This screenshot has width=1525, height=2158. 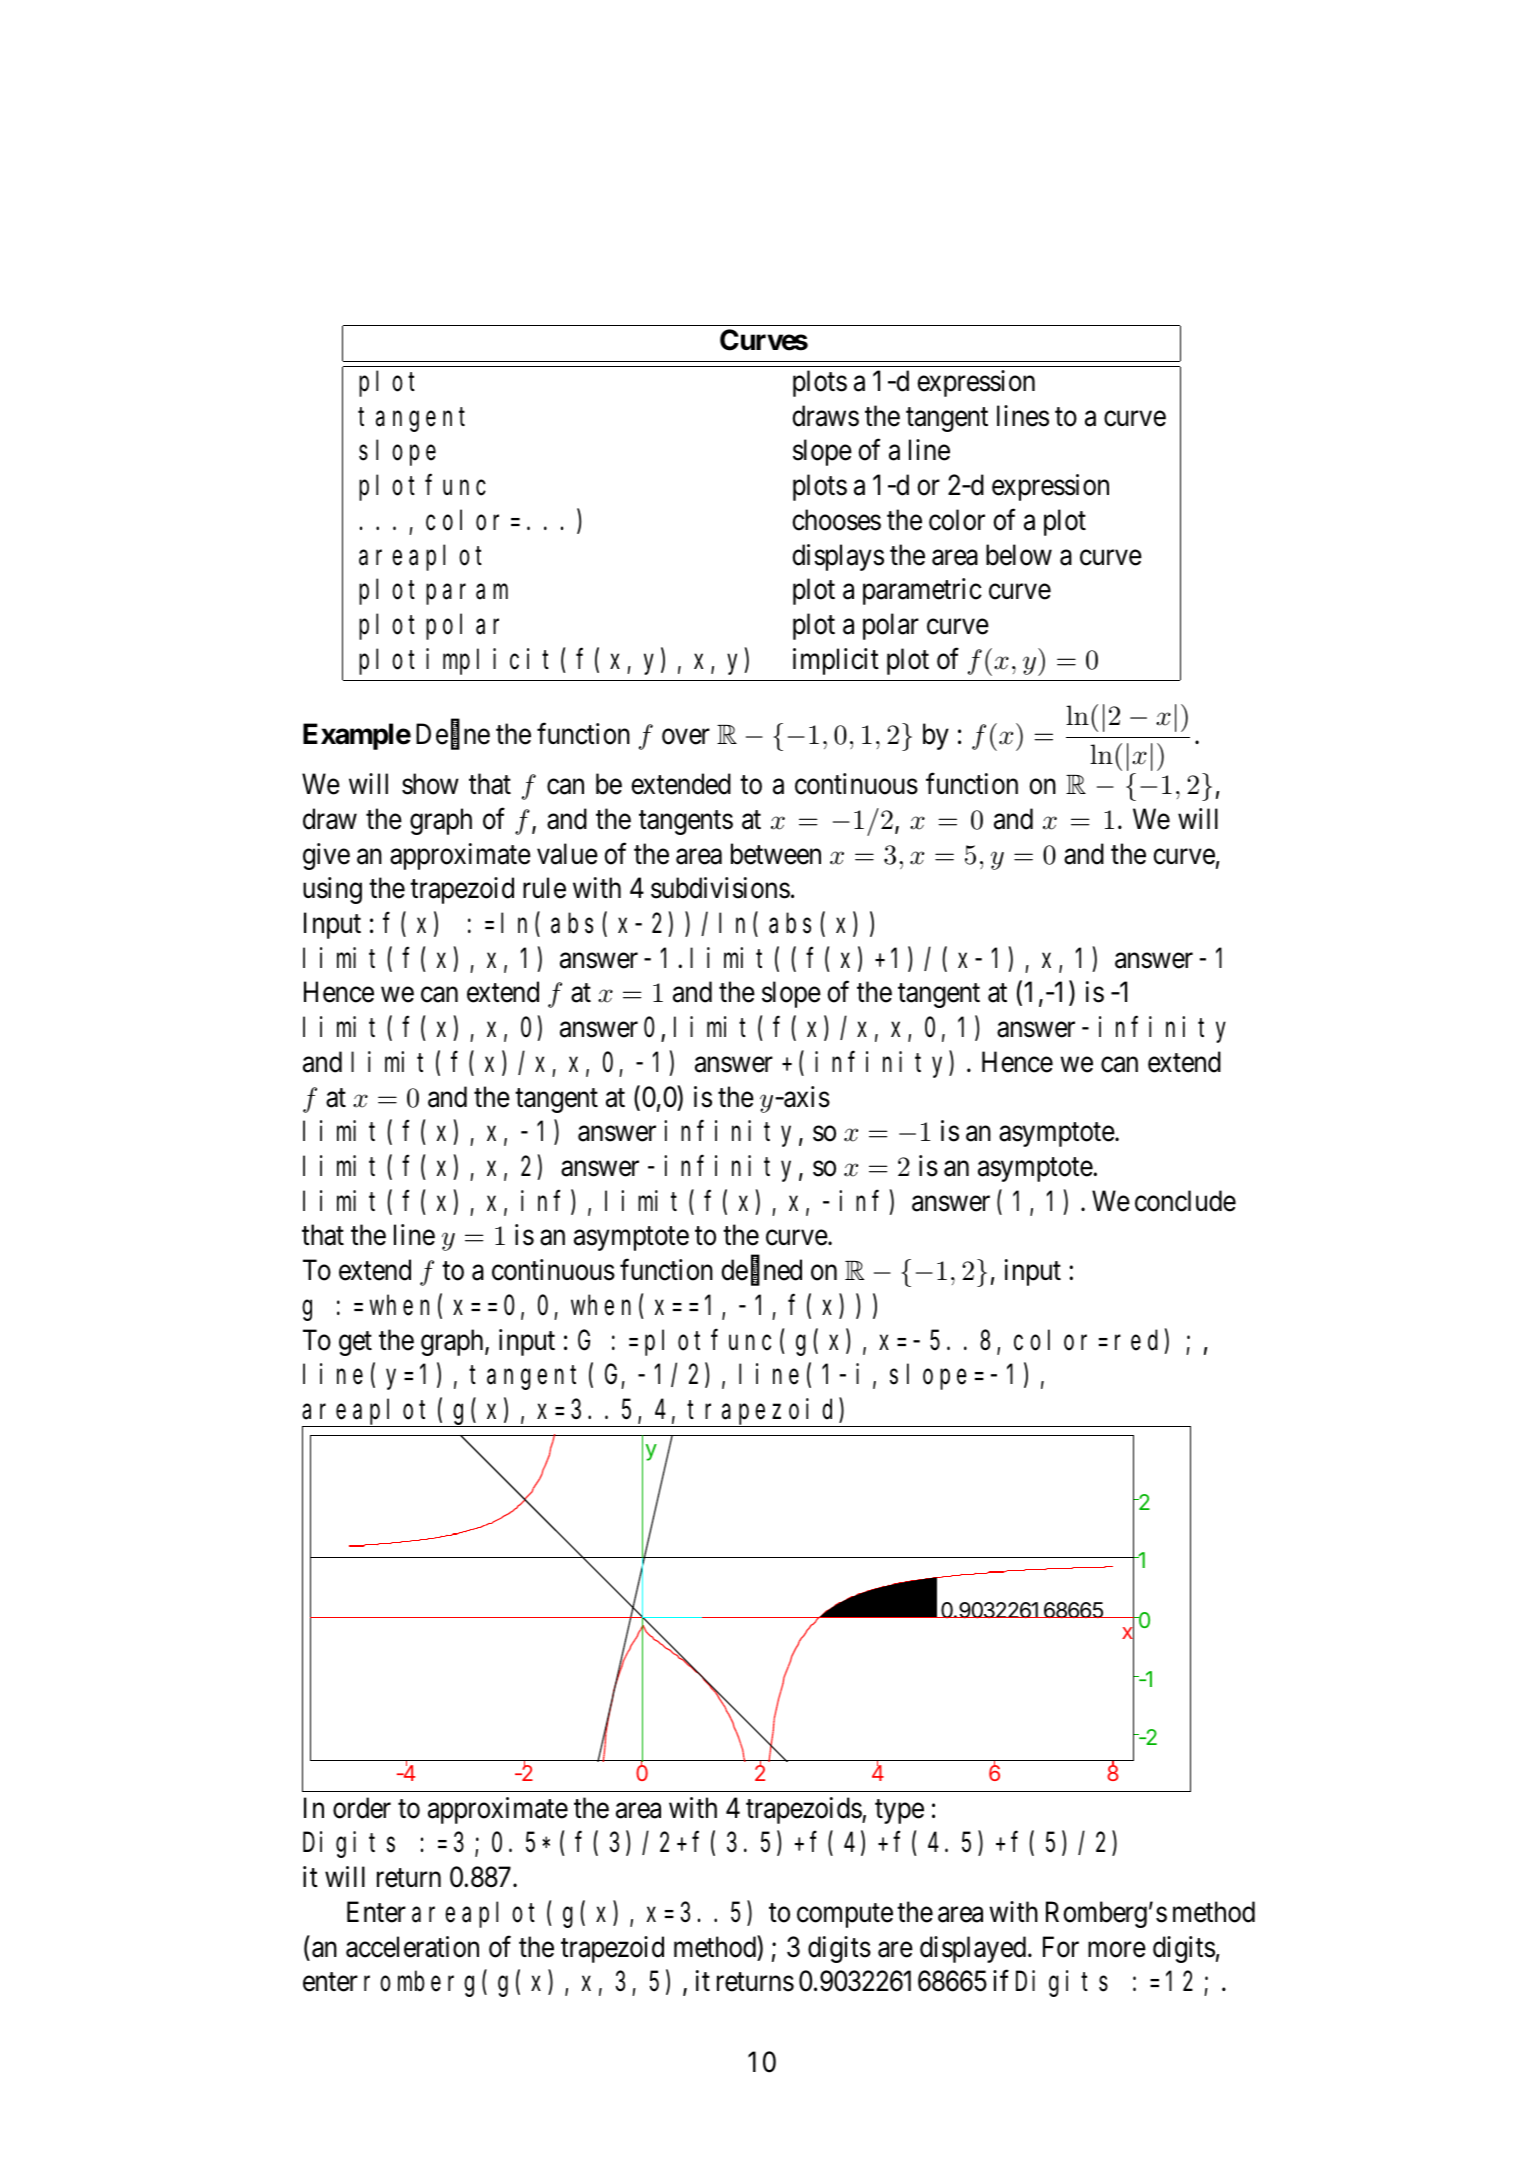 What do you see at coordinates (430, 784) in the screenshot?
I see `show` at bounding box center [430, 784].
